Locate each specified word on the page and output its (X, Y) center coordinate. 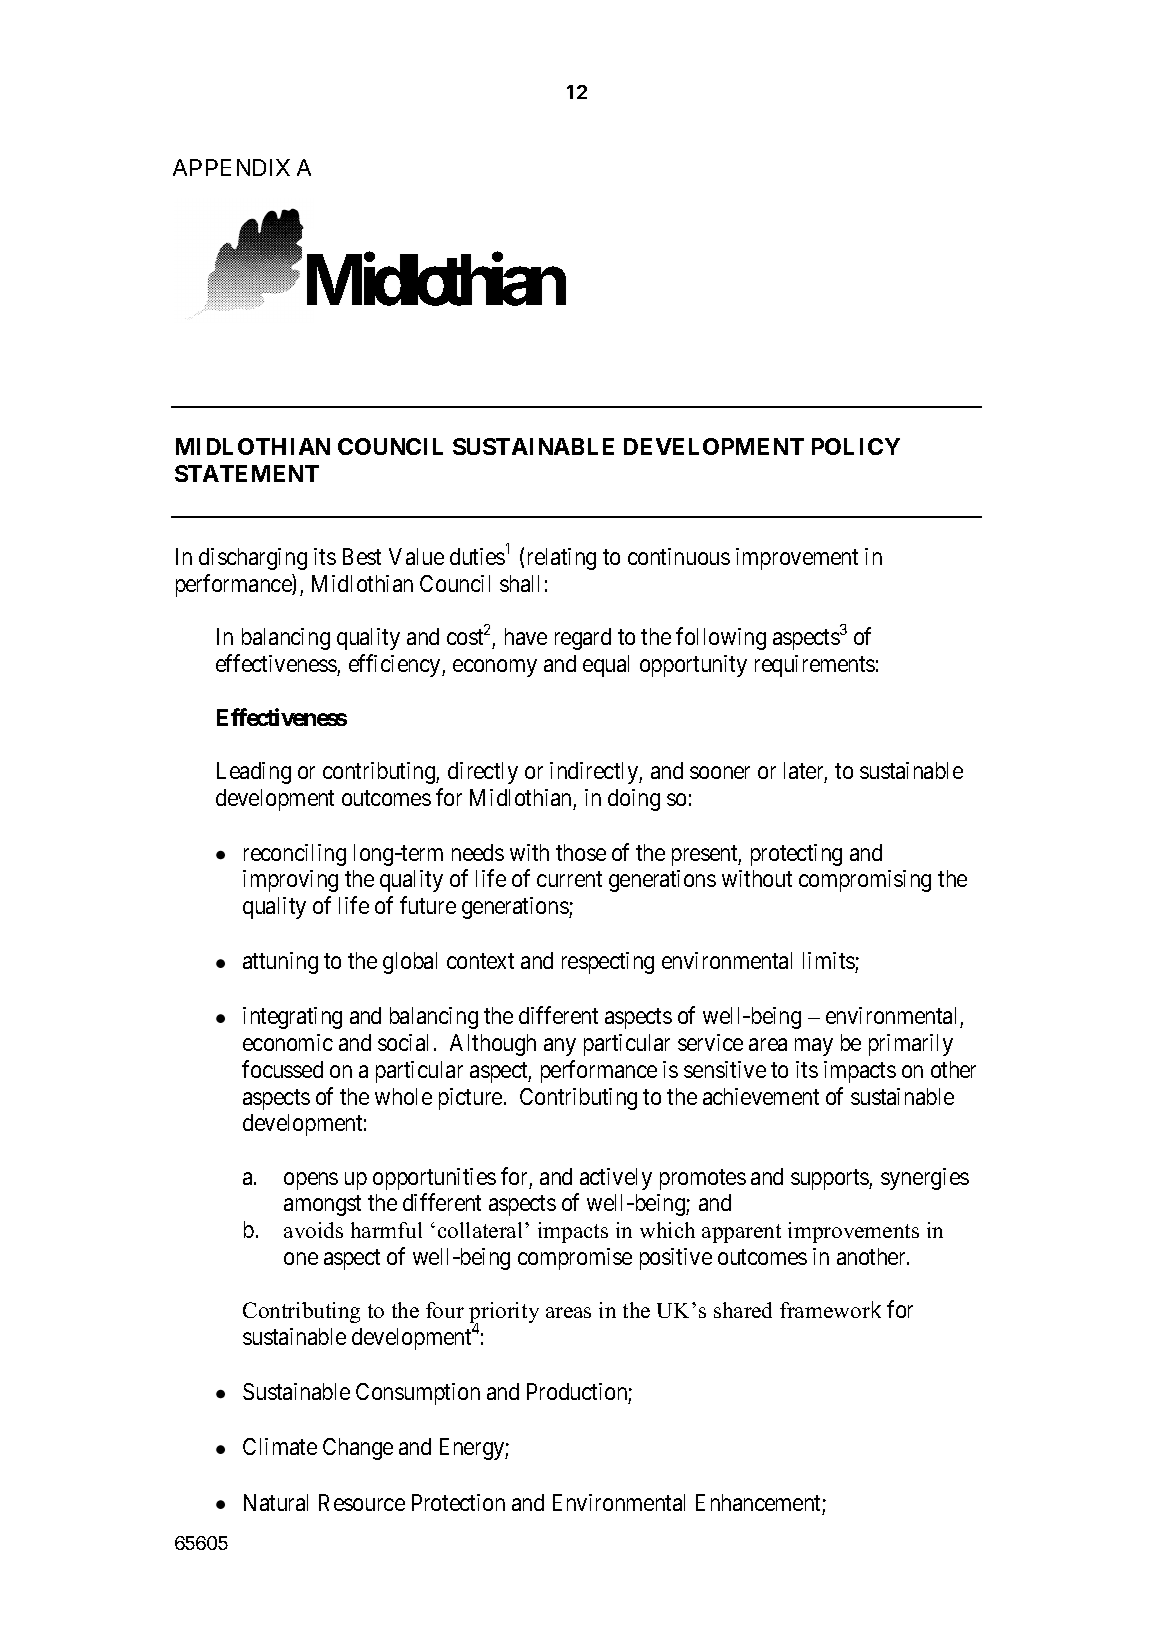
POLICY (856, 446)
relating (562, 559)
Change (358, 1449)
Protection (458, 1502)
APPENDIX (231, 167)
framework (830, 1309)
